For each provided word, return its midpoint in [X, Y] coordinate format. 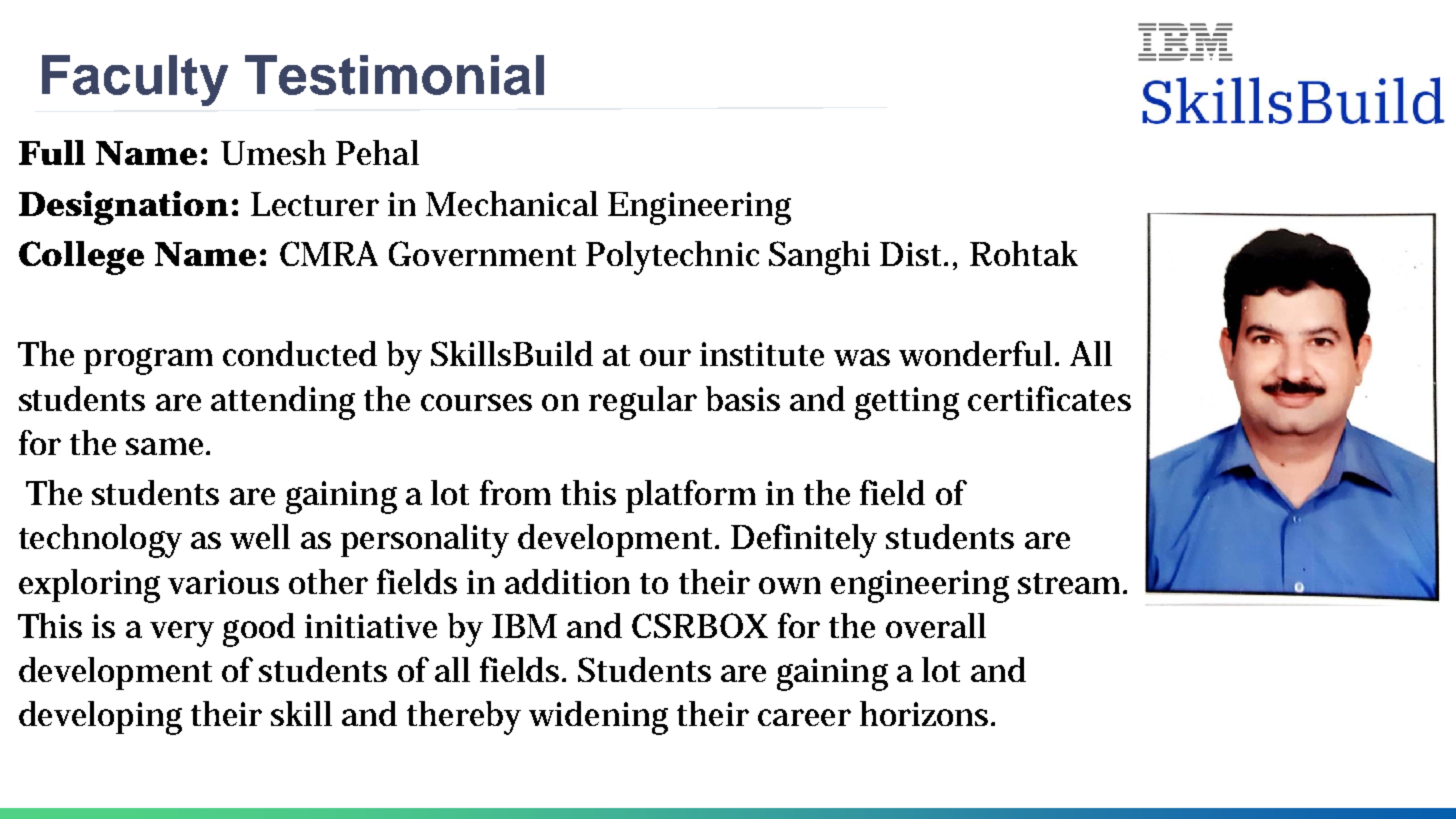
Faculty [135, 80]
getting [907, 403]
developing [100, 718]
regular [643, 403]
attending [283, 403]
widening [598, 718]
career [804, 717]
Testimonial [394, 75]
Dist [913, 254]
